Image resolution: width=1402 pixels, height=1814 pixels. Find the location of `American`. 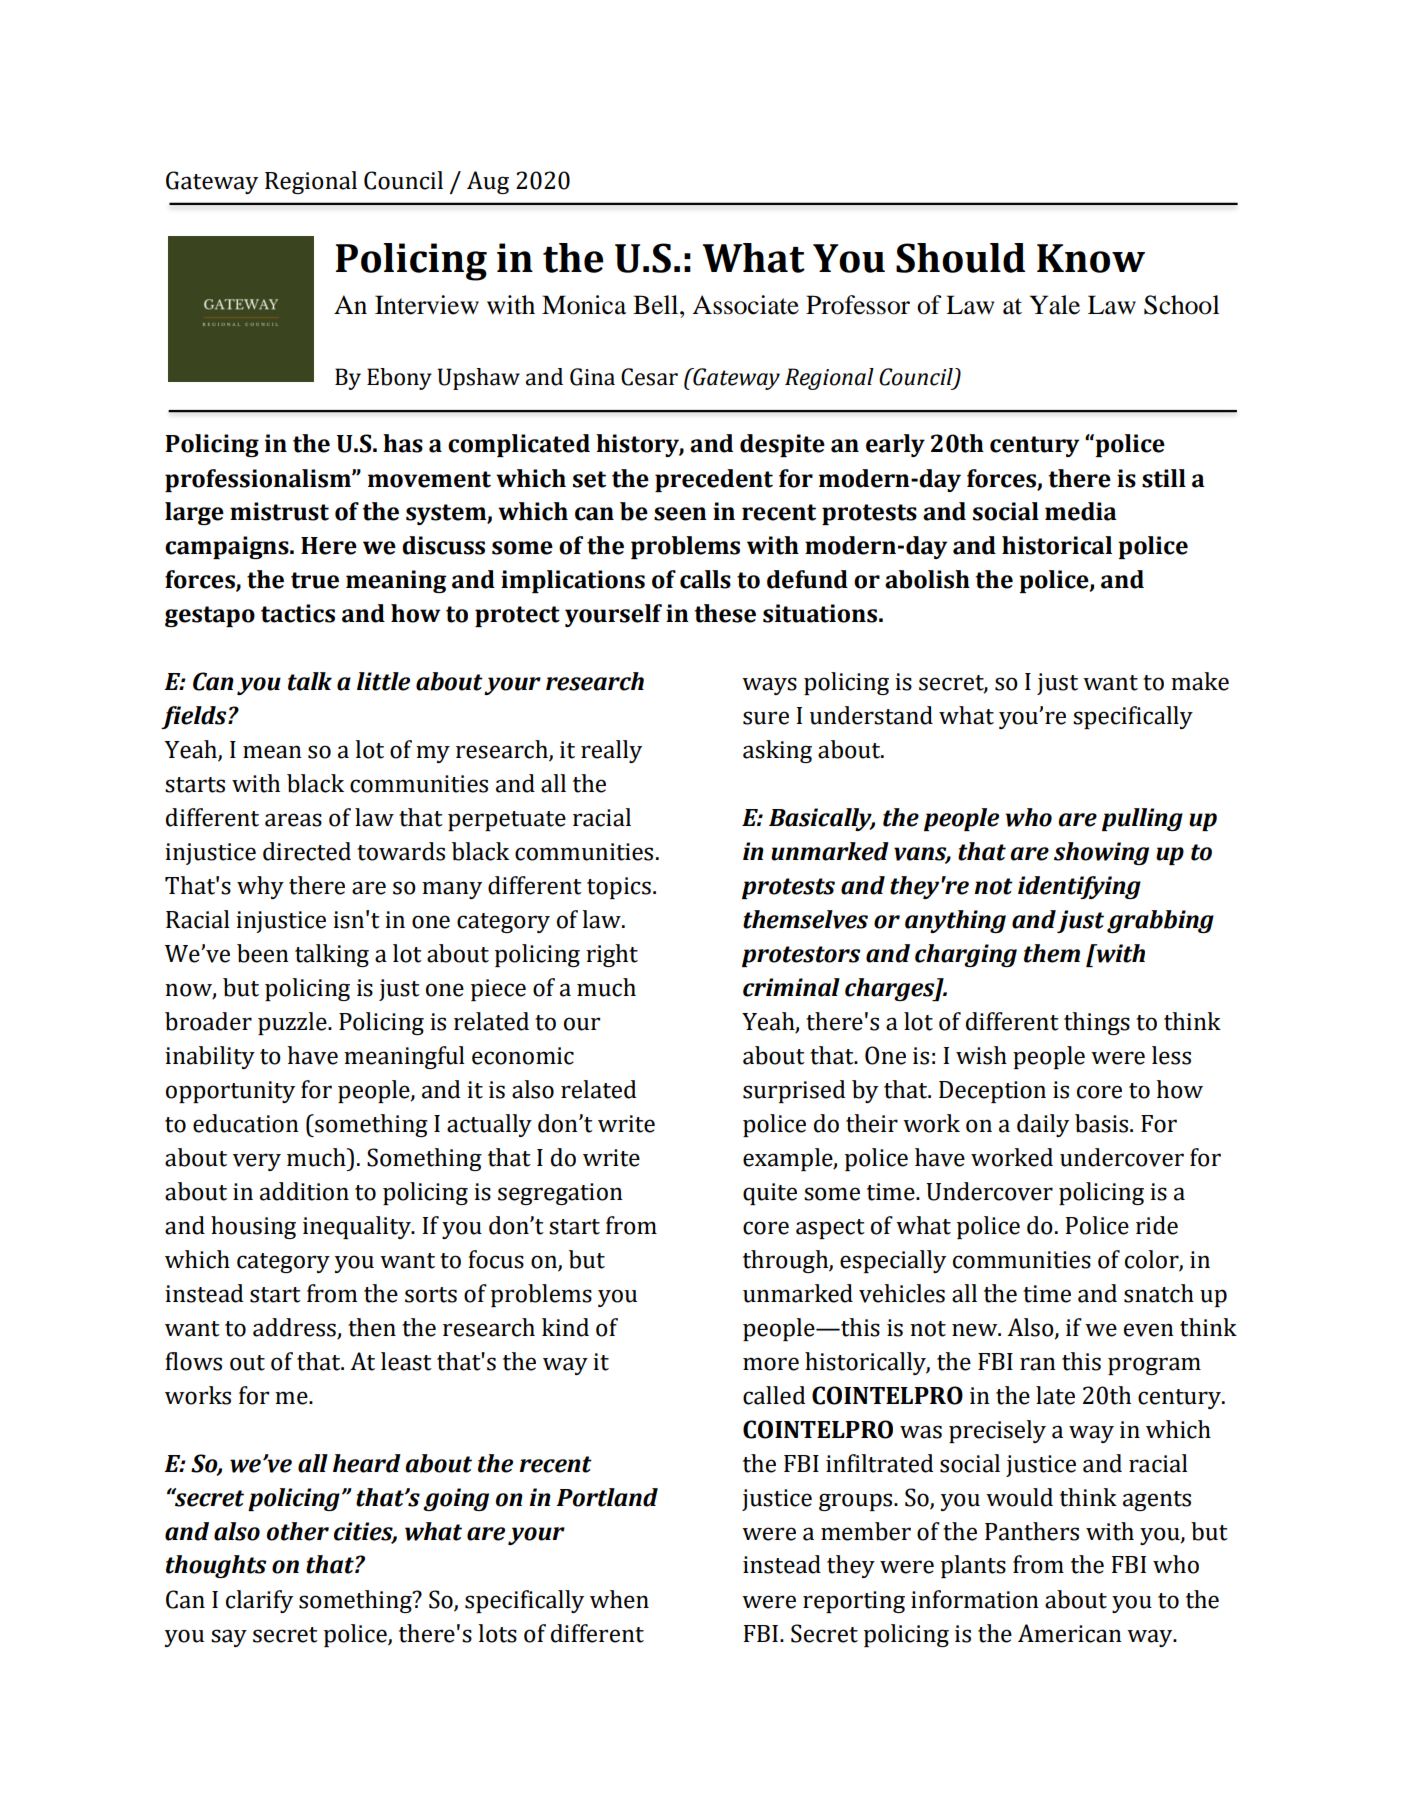

American is located at coordinates (1070, 1633).
